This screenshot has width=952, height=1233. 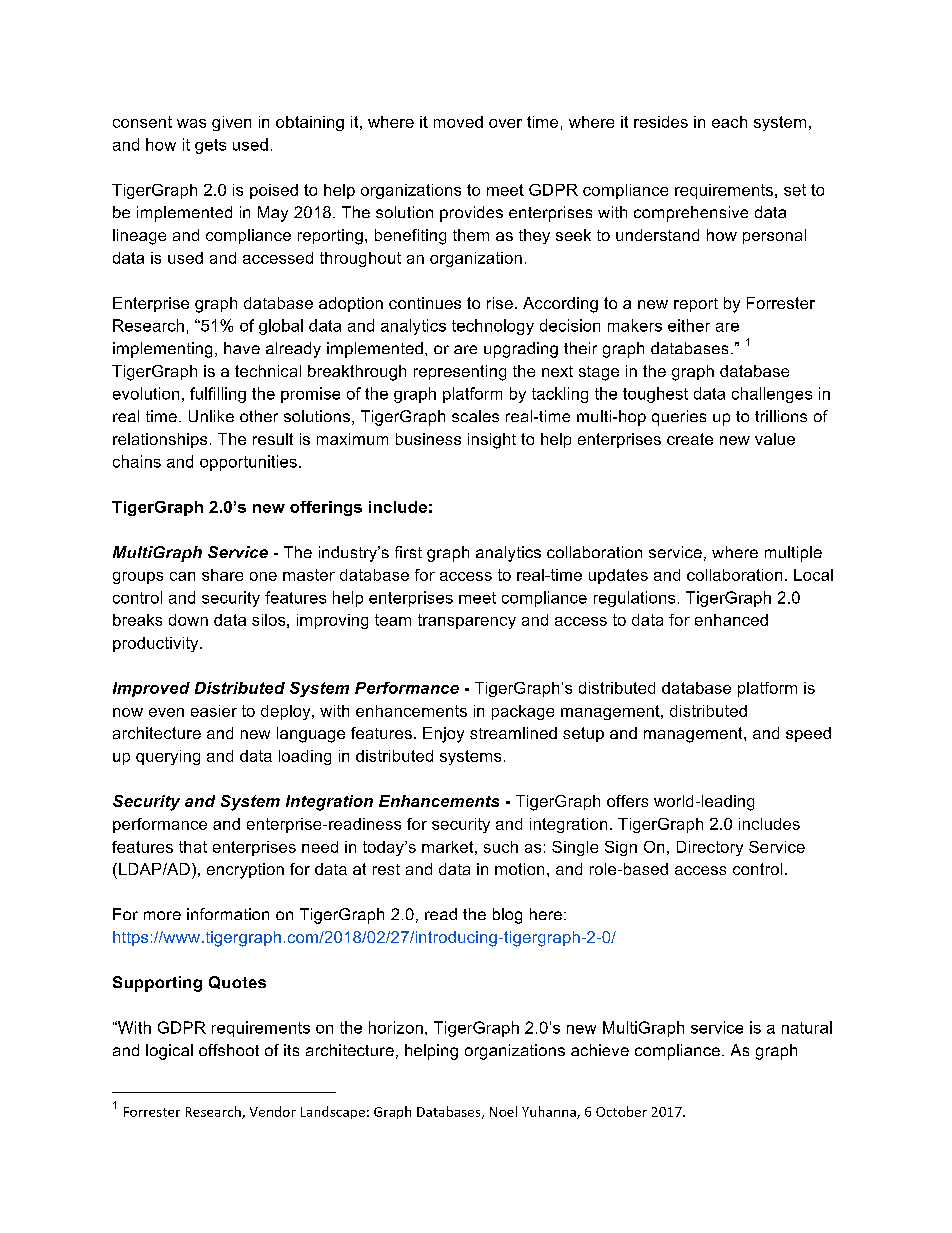 I want to click on achieve, so click(x=600, y=1050).
